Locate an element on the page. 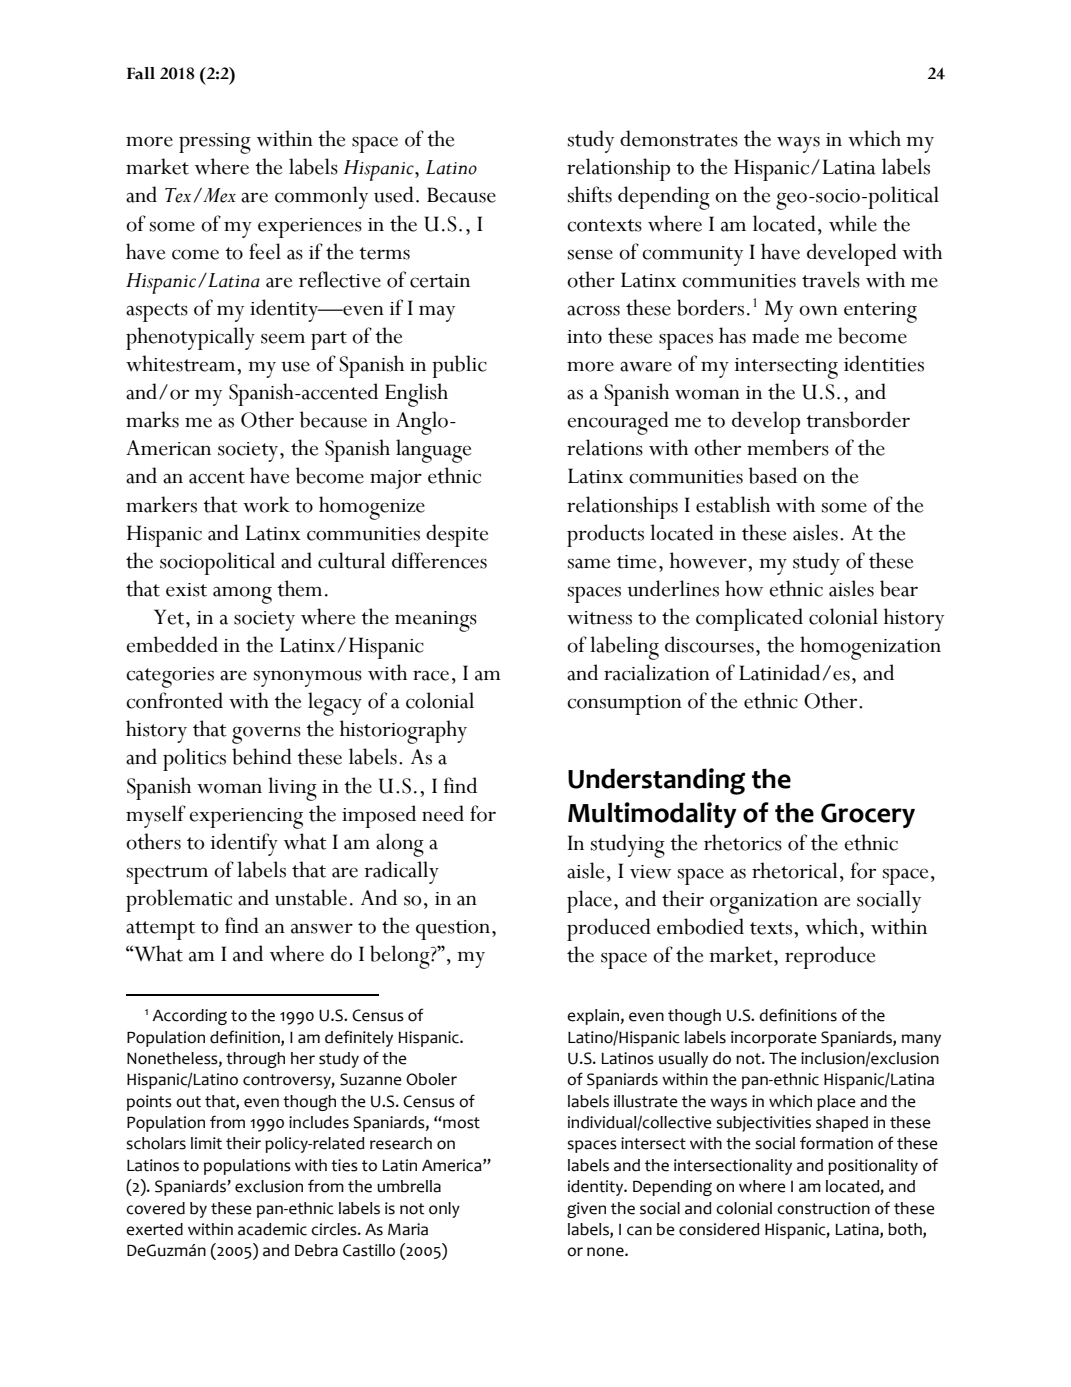 This page has height=1387, width=1071. demonstrates is located at coordinates (679, 138).
